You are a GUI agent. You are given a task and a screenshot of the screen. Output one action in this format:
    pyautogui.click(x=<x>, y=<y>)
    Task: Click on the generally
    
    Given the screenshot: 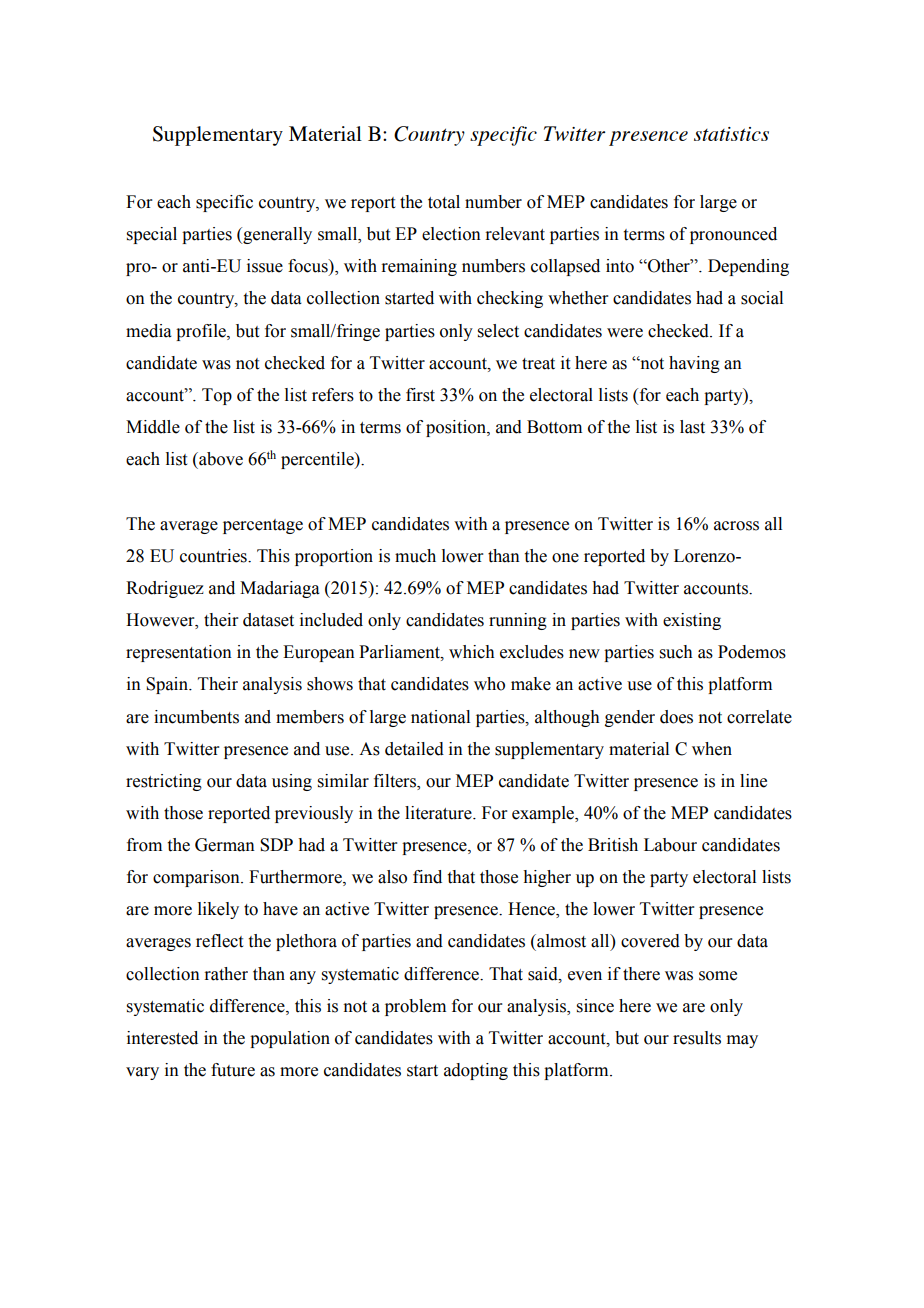 What is the action you would take?
    pyautogui.click(x=276, y=235)
